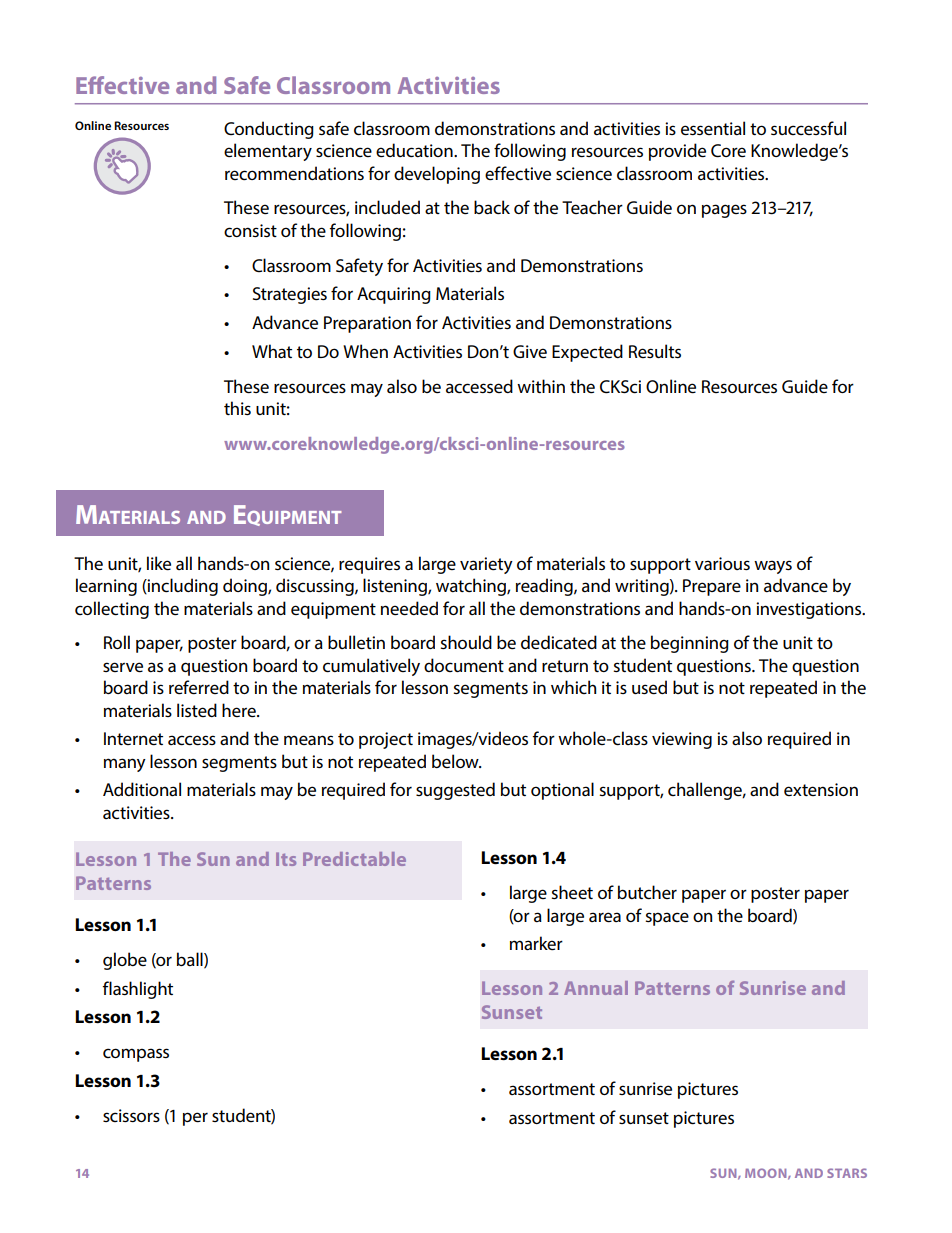 Image resolution: width=952 pixels, height=1233 pixels. I want to click on elementary, so click(268, 152).
